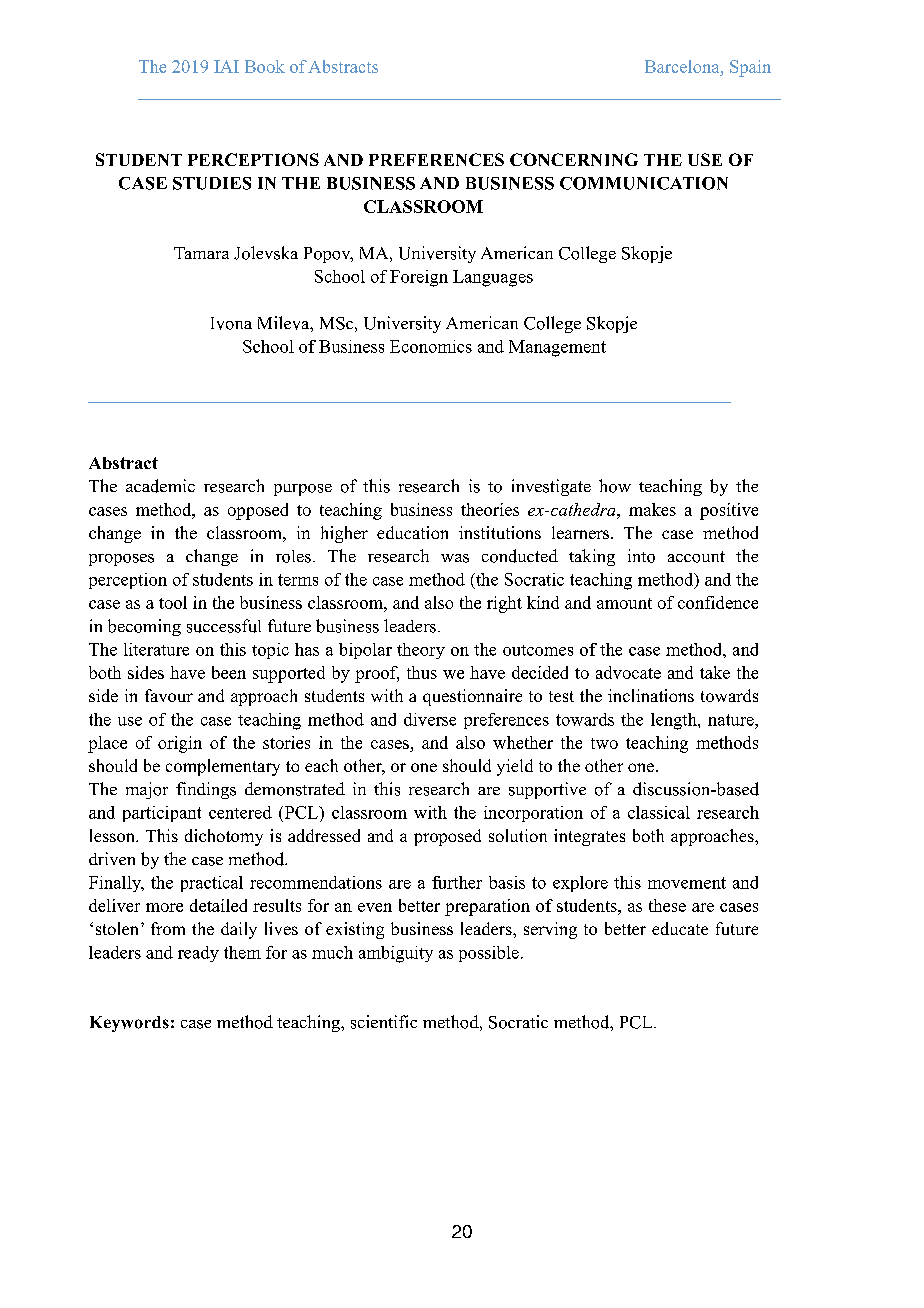 The height and width of the screenshot is (1308, 924). I want to click on account, so click(696, 557).
